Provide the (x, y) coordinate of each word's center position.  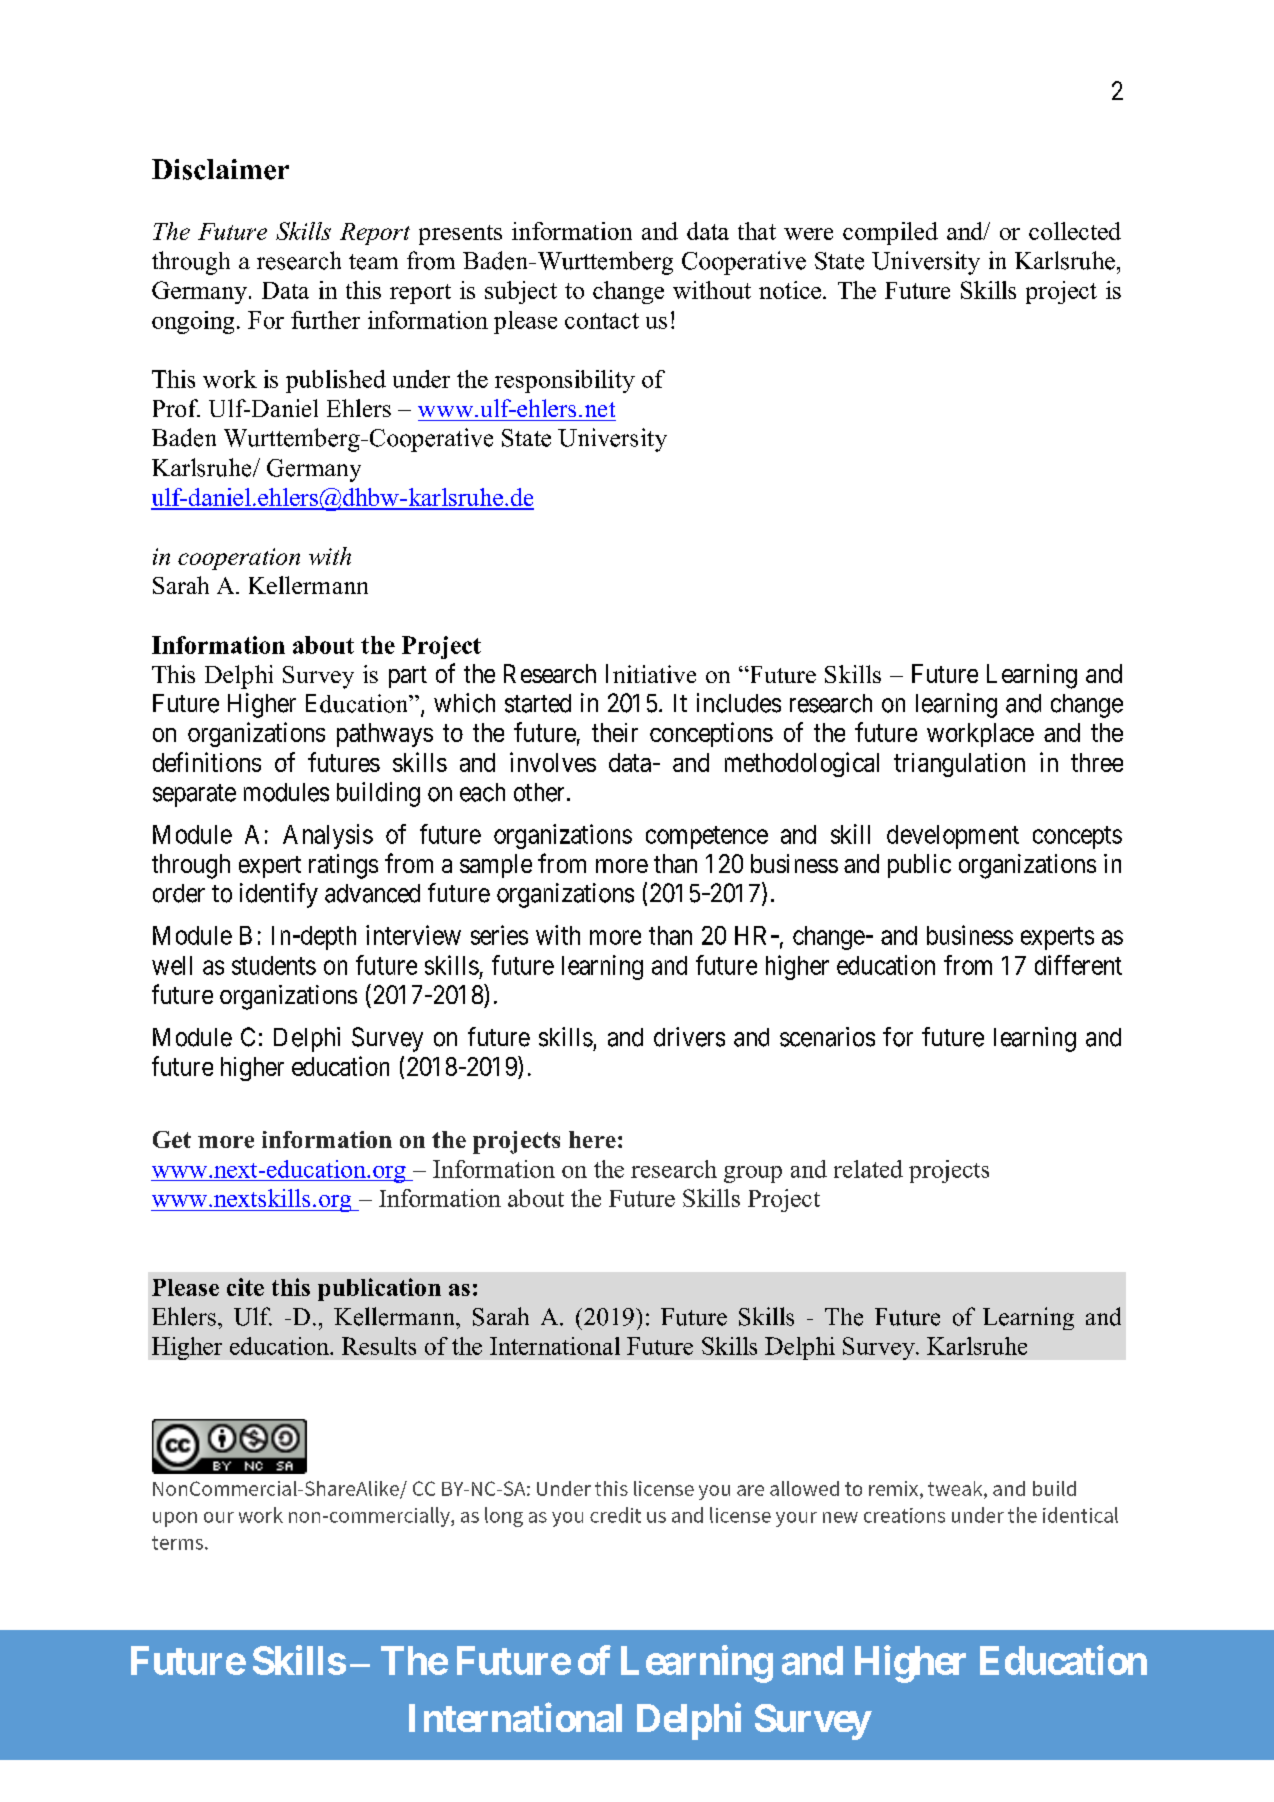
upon (175, 1519)
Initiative (651, 673)
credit (615, 1515)
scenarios (827, 1037)
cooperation (239, 559)
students (274, 965)
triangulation (959, 765)
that (757, 231)
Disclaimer (220, 169)
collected (1075, 231)
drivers (689, 1037)
